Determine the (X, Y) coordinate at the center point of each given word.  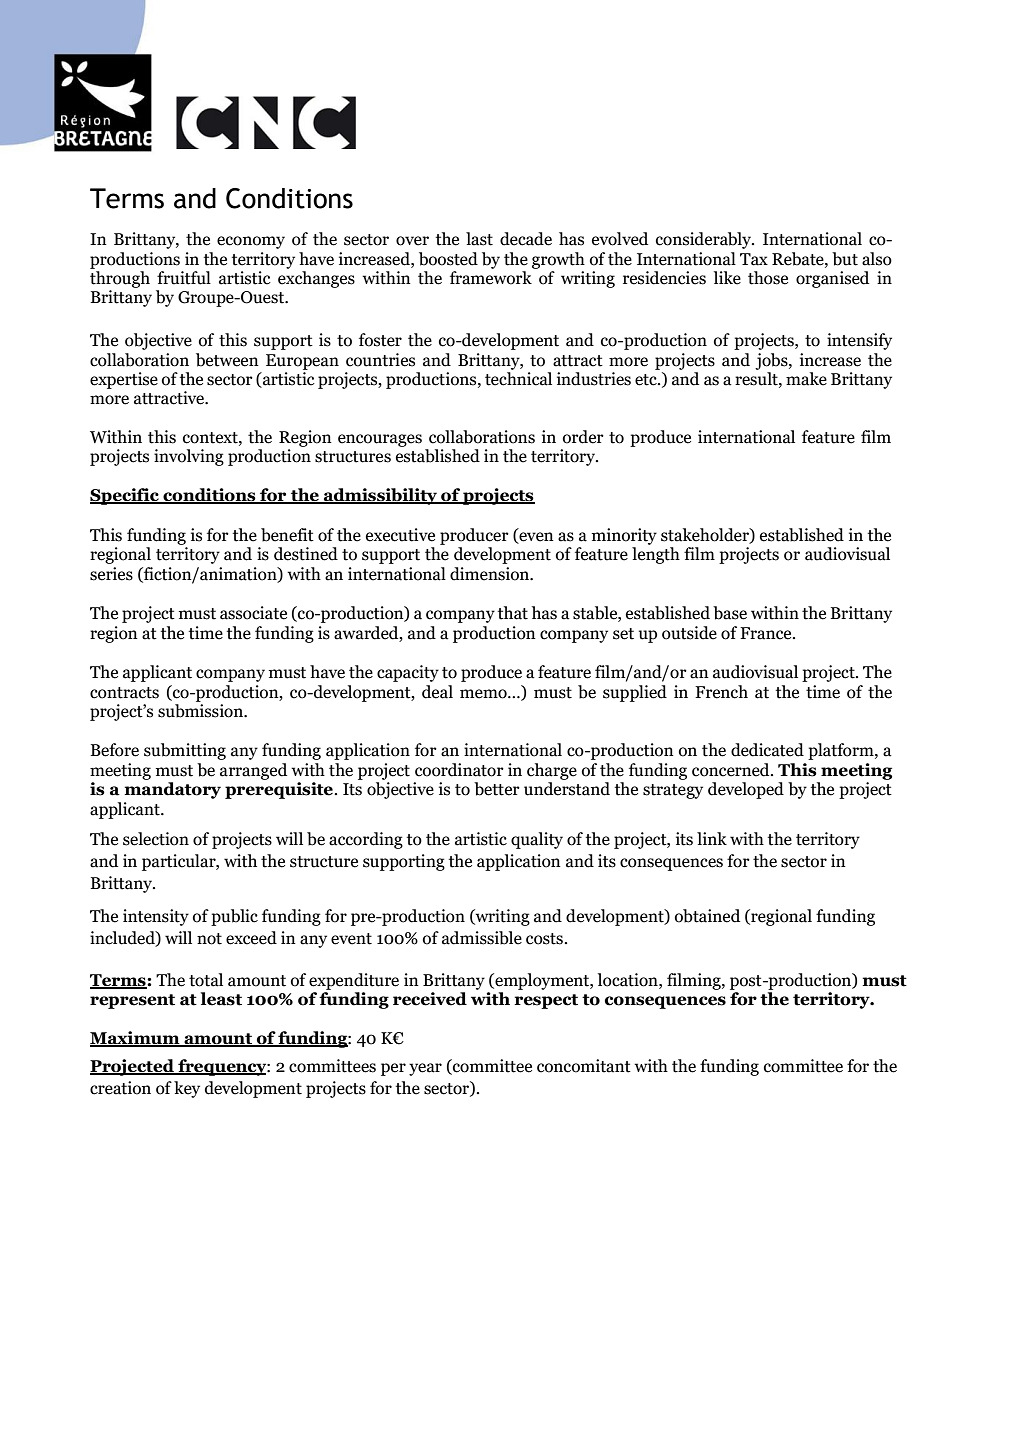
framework (491, 278)
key (187, 1089)
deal (437, 692)
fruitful (184, 278)
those (768, 278)
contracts (124, 693)
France (767, 633)
